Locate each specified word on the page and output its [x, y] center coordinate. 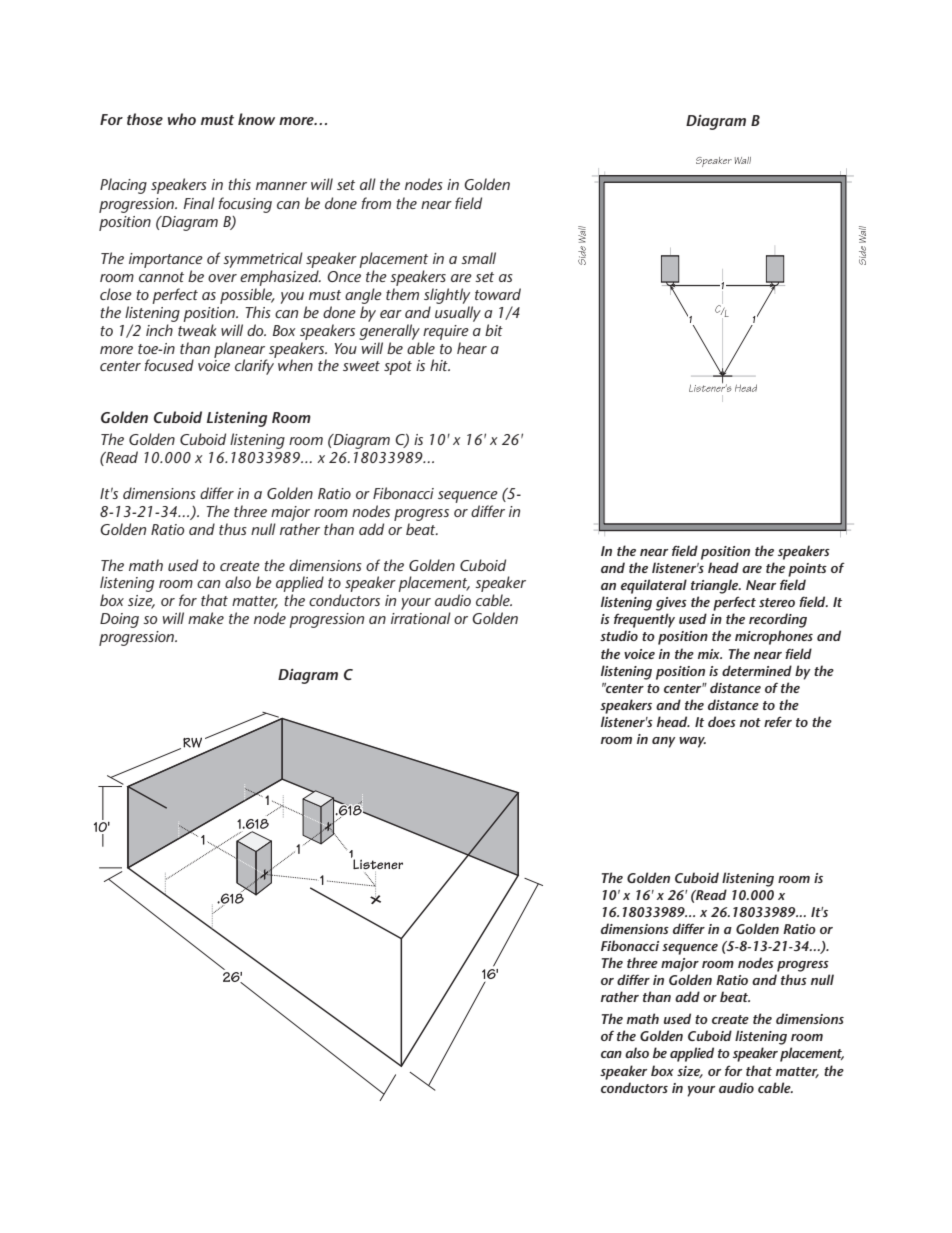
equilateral [654, 586]
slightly [447, 296]
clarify [254, 367]
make [206, 618]
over [222, 278]
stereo [777, 602]
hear [472, 348]
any [664, 742]
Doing [119, 620]
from [376, 203]
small [478, 258]
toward [498, 294]
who [182, 119]
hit [440, 365]
